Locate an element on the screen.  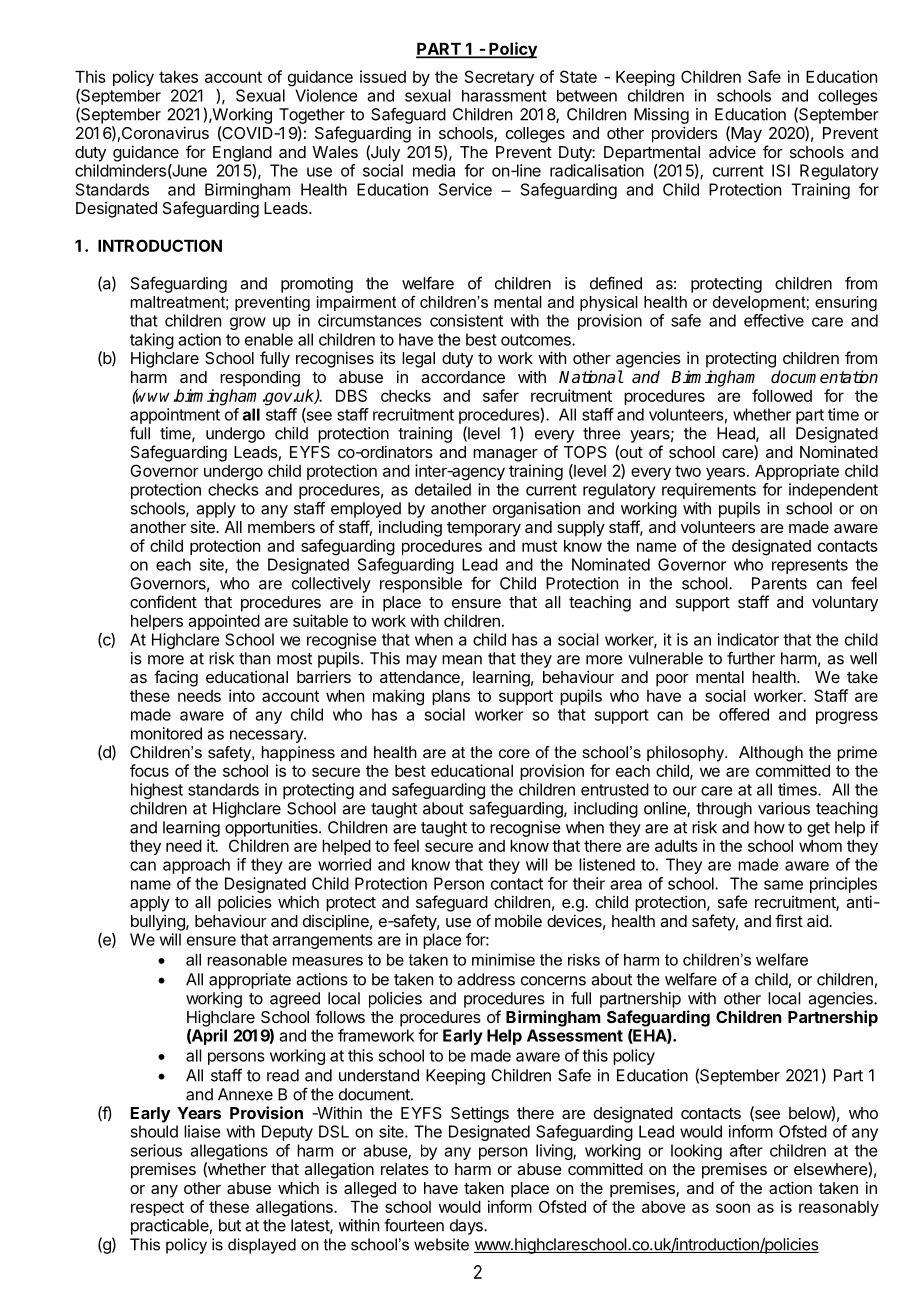
members is located at coordinates (281, 527).
